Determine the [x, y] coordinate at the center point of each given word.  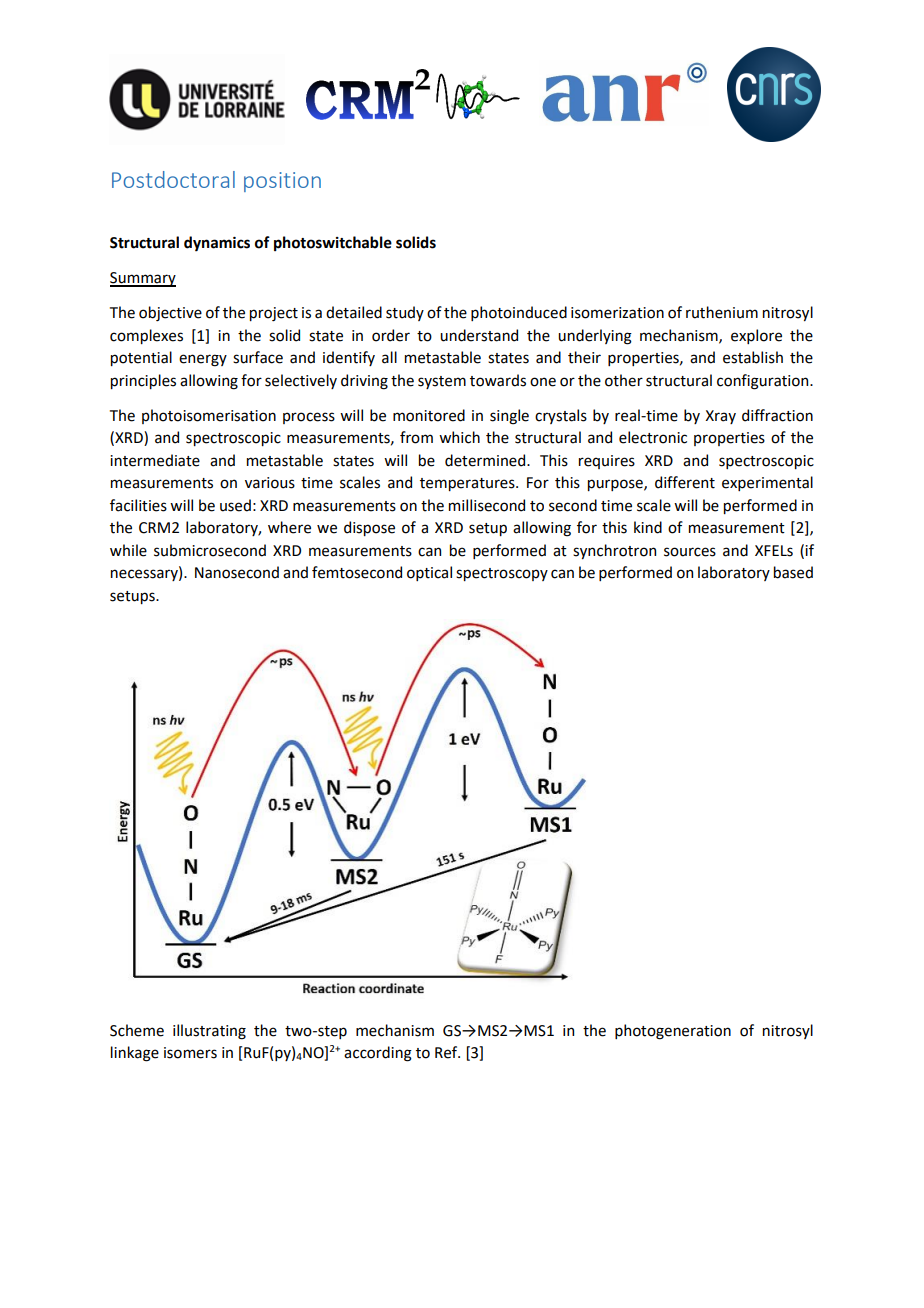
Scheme [137, 1030]
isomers [190, 1053]
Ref [447, 1052]
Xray [720, 417]
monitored [429, 415]
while [128, 550]
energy [203, 360]
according [378, 1054]
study [405, 313]
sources [690, 552]
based [793, 572]
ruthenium [722, 312]
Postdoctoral [173, 179]
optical [429, 573]
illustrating [209, 1032]
